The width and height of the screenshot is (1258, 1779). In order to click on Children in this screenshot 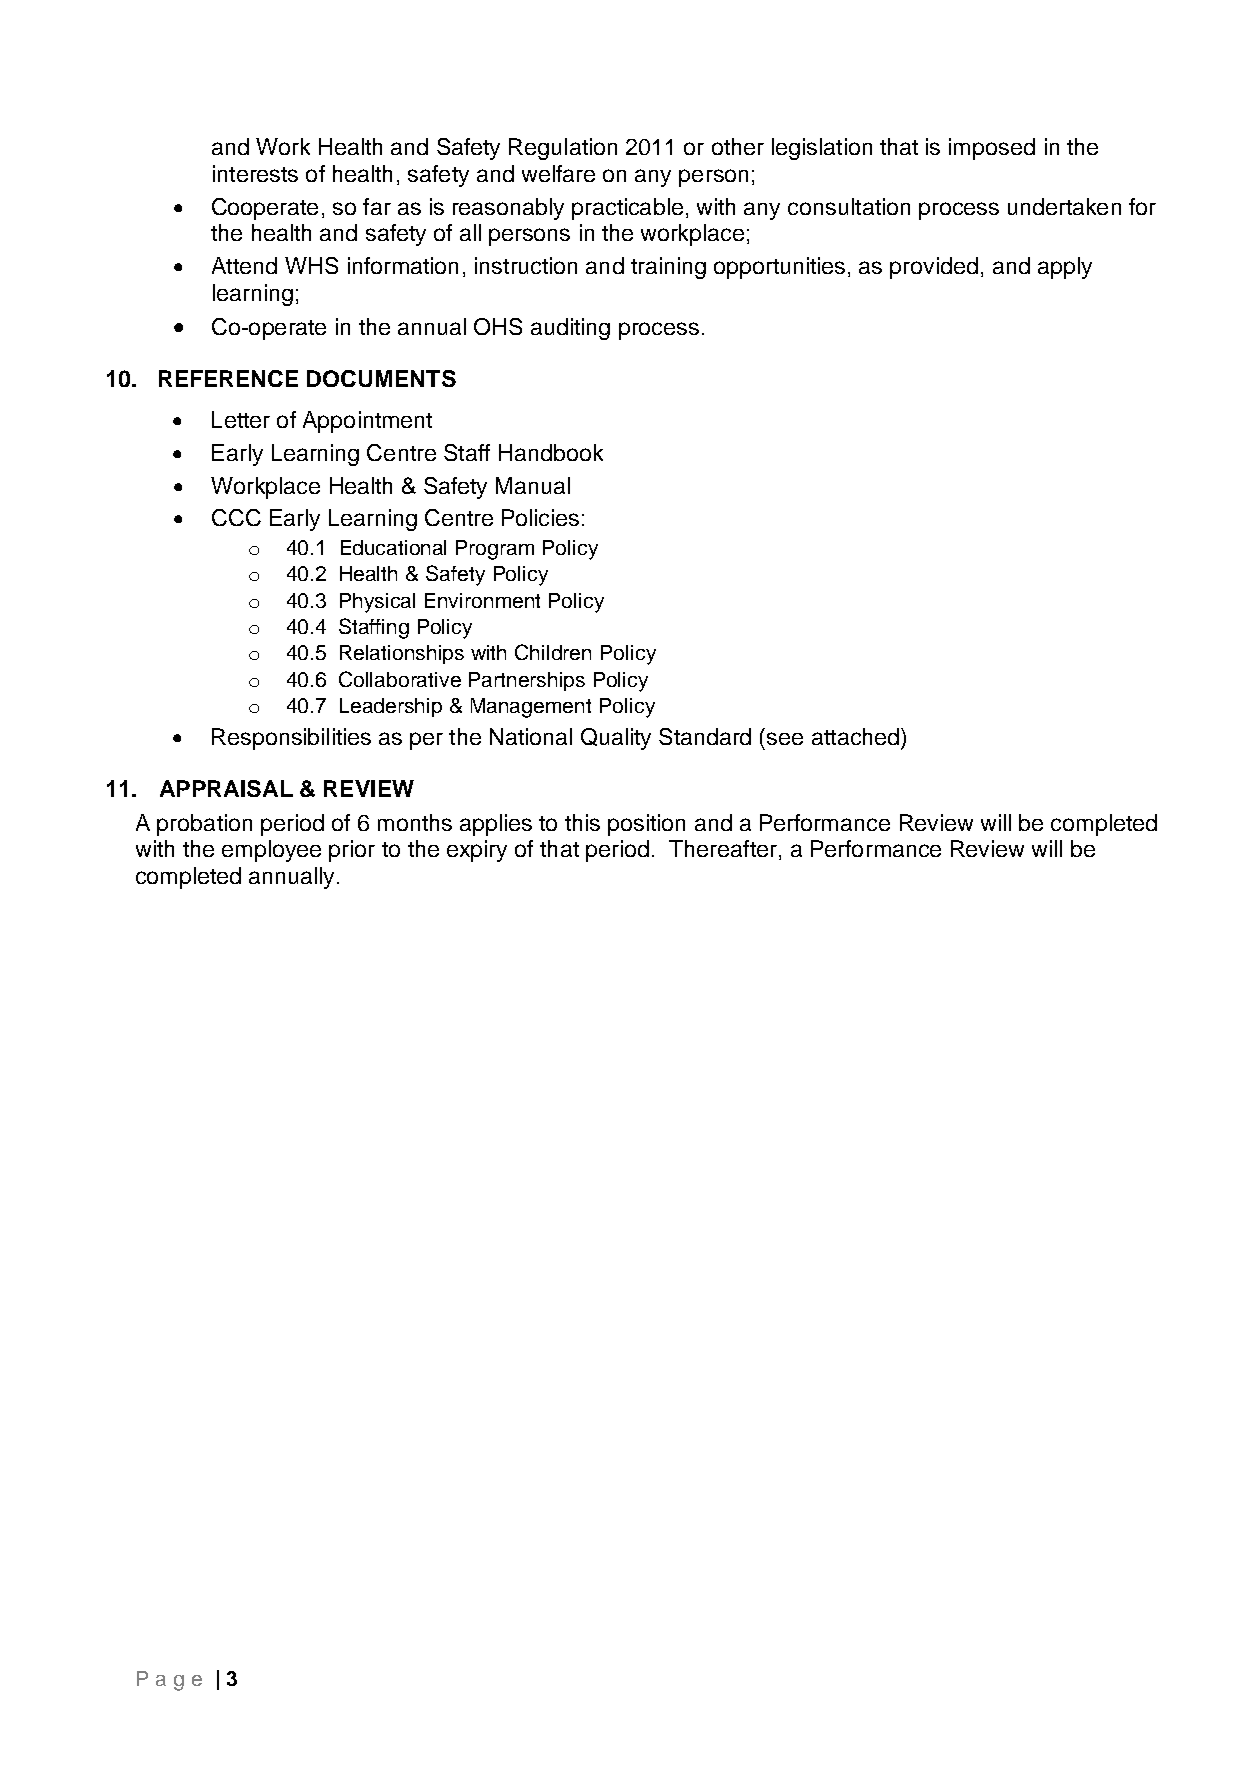, I will do `click(553, 652)`.
